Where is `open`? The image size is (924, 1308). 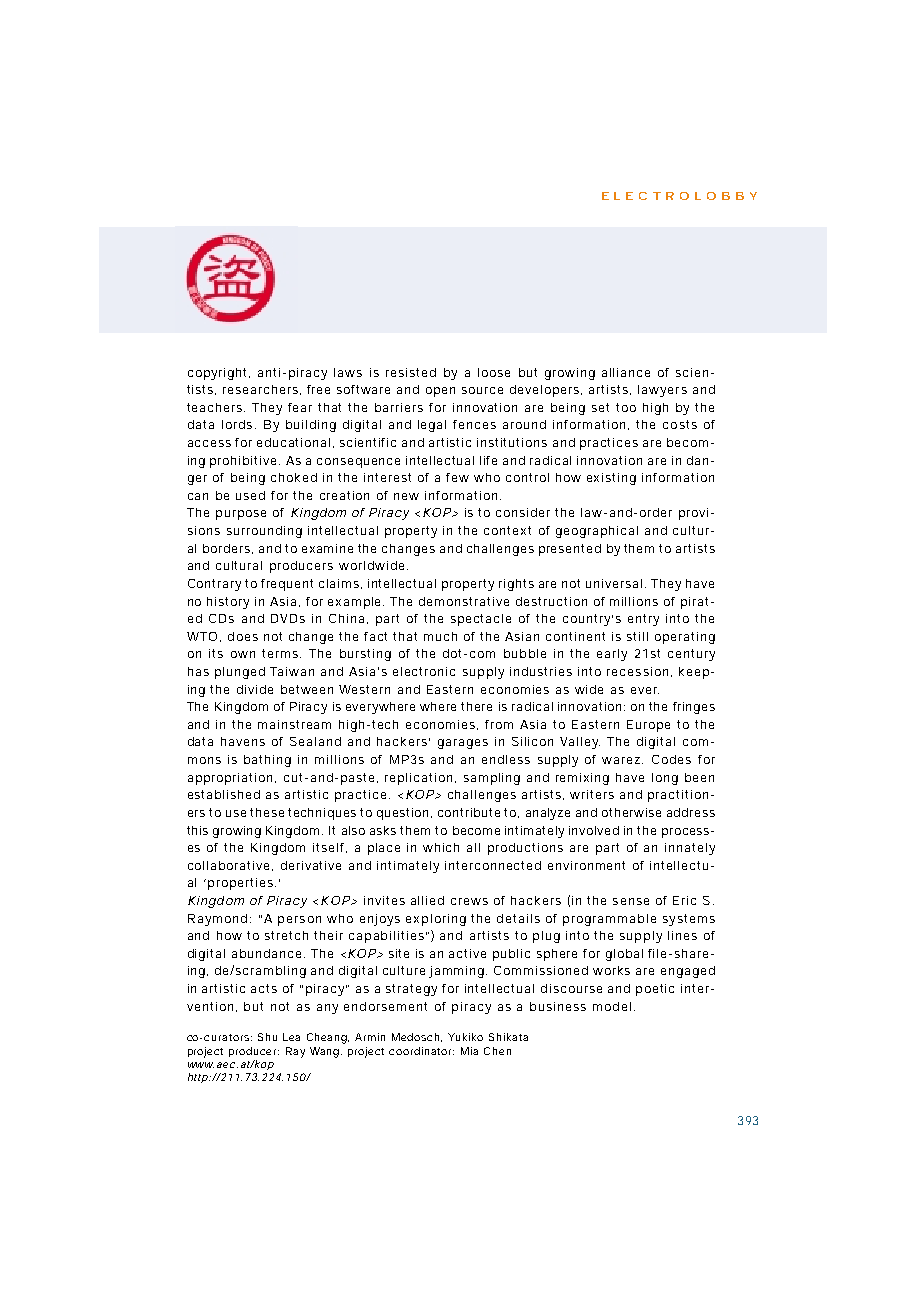
open is located at coordinates (440, 392).
